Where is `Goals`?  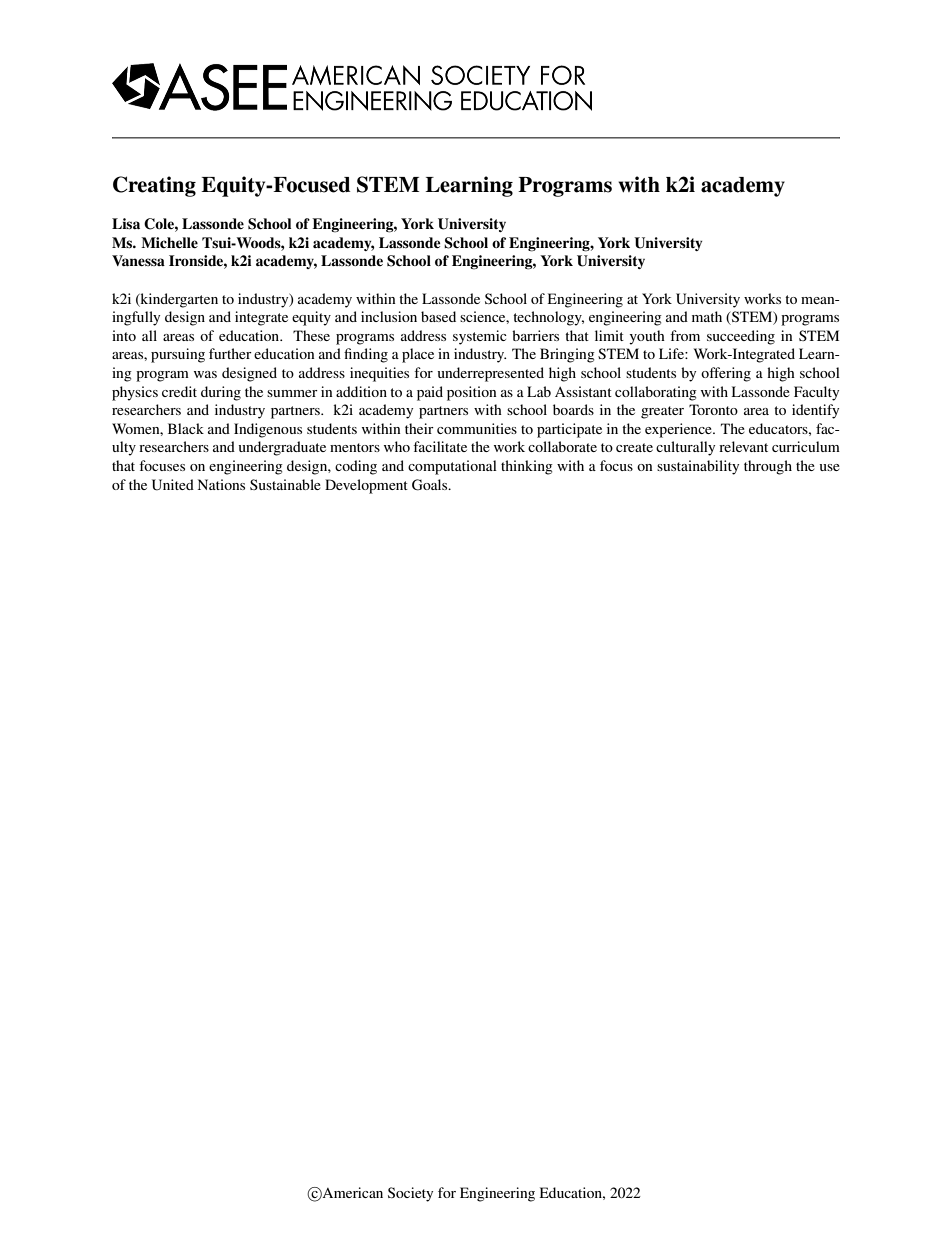
Goals is located at coordinates (431, 485).
